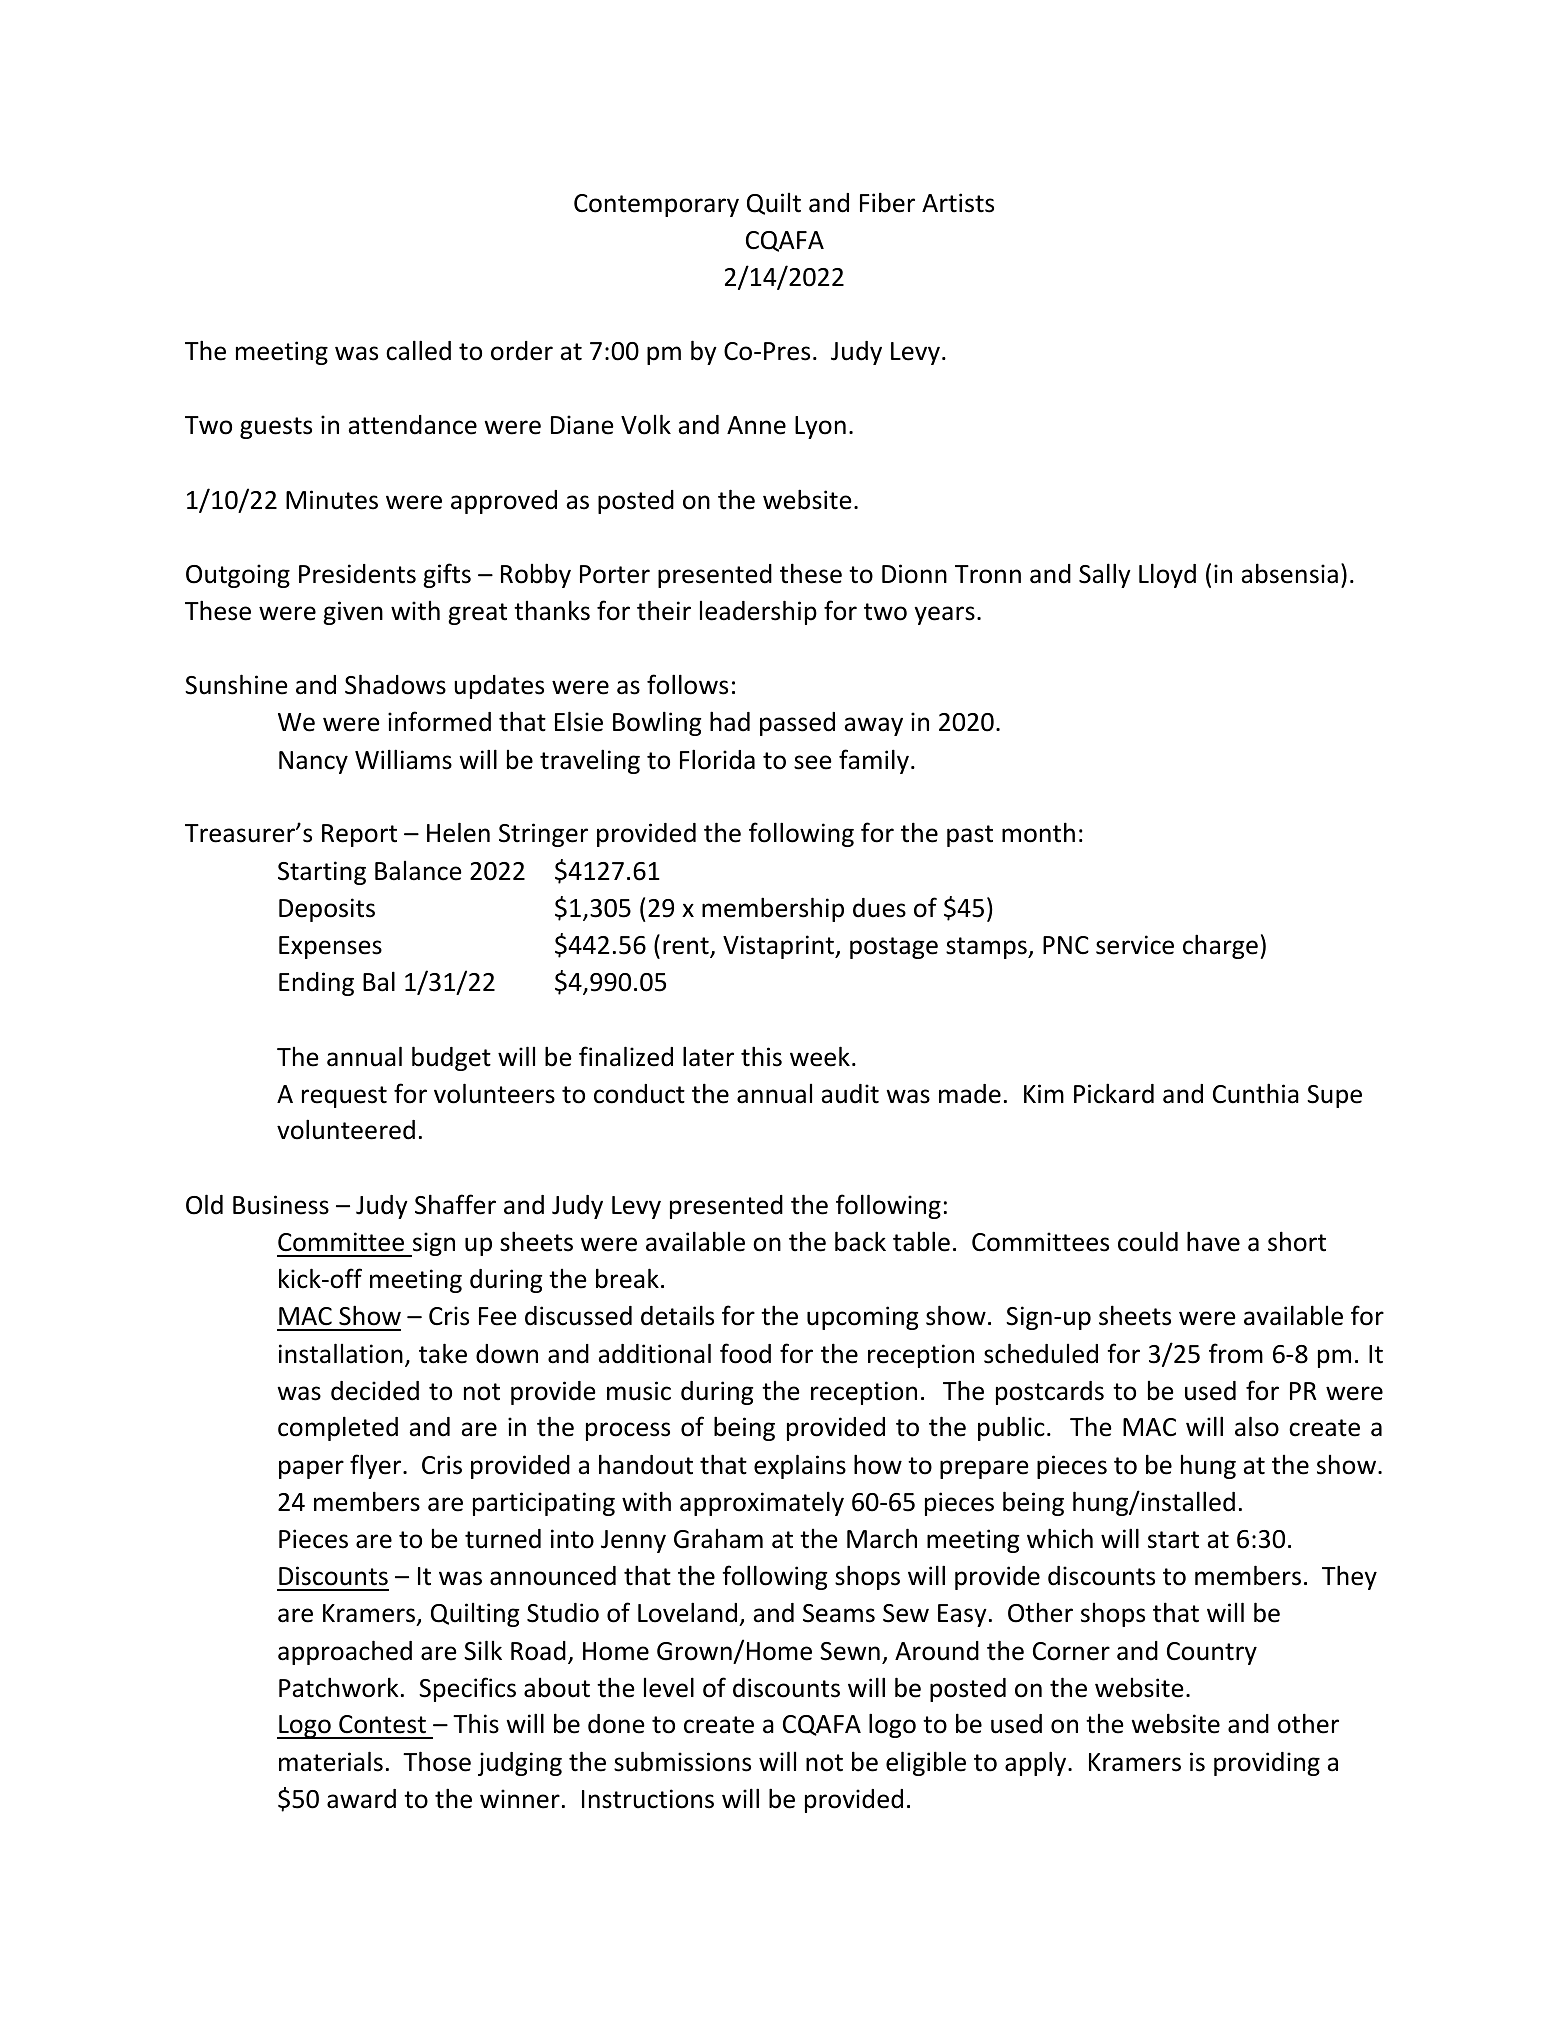 The height and width of the page is (2029, 1568). I want to click on submissions, so click(682, 1761).
